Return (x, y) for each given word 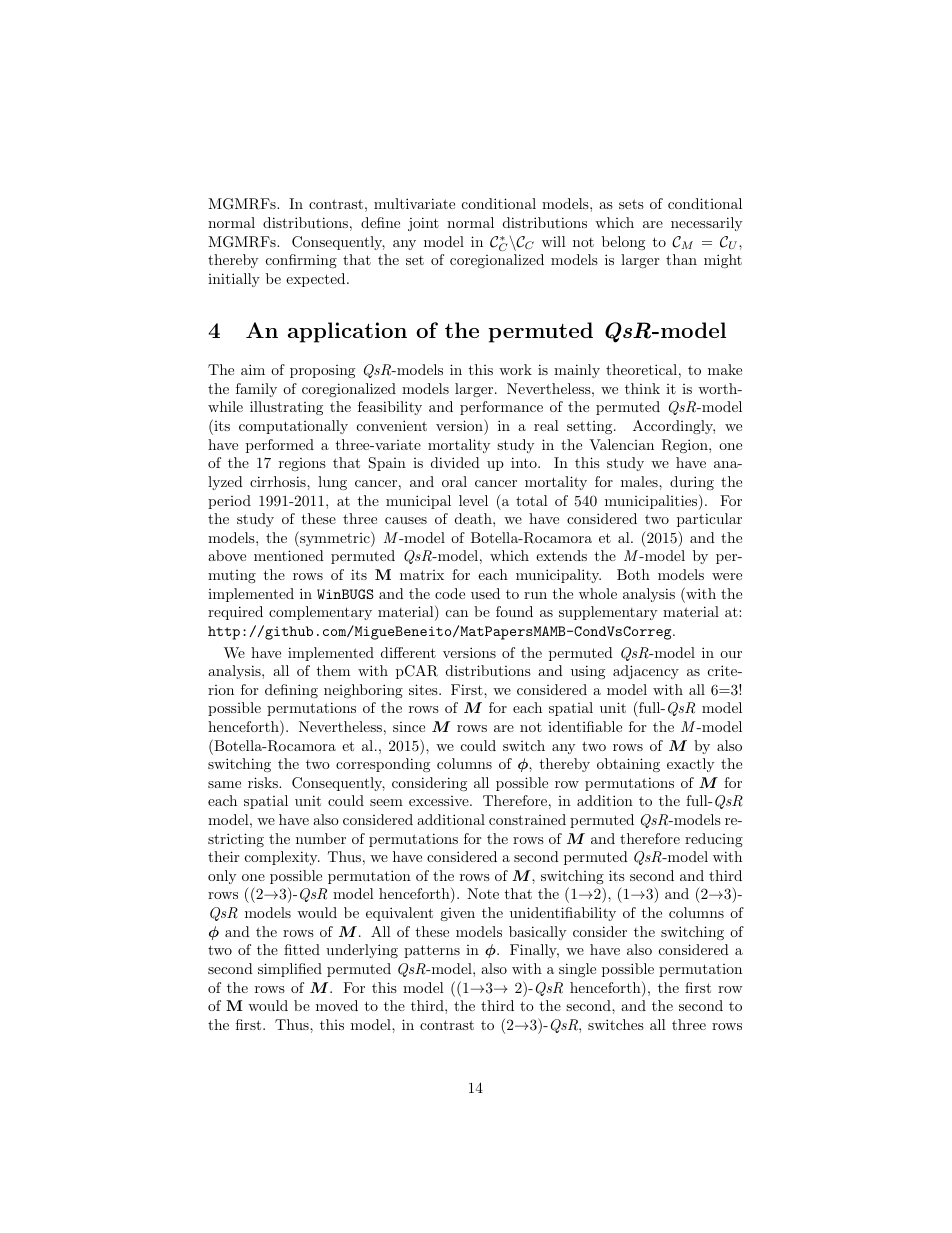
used (485, 593)
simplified (290, 970)
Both (633, 574)
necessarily (706, 224)
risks (264, 782)
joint (423, 224)
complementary (320, 613)
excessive (440, 801)
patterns (432, 951)
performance (501, 408)
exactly (690, 765)
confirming (301, 261)
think (642, 388)
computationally (293, 427)
